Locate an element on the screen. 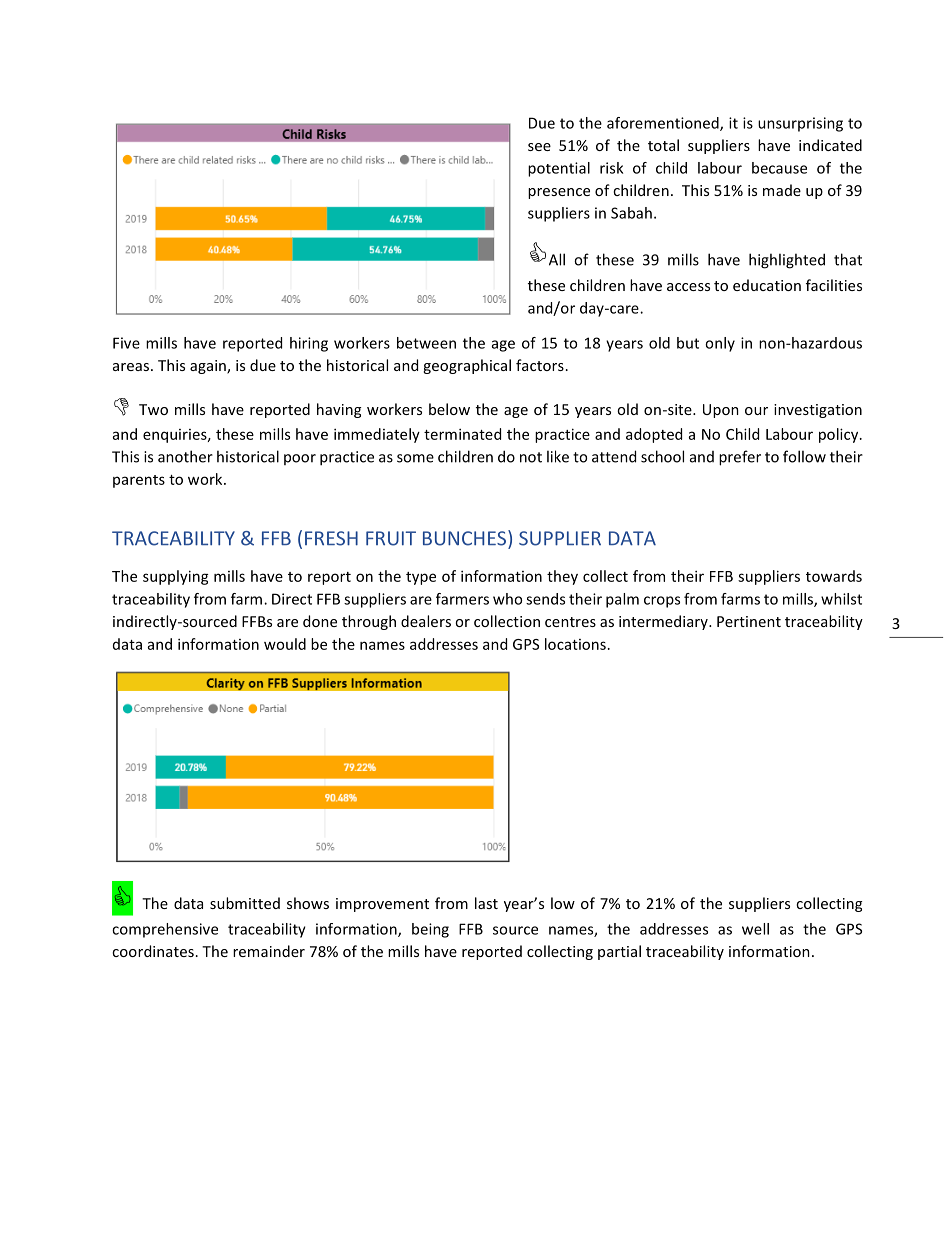 This screenshot has height=1233, width=952. because is located at coordinates (779, 168).
